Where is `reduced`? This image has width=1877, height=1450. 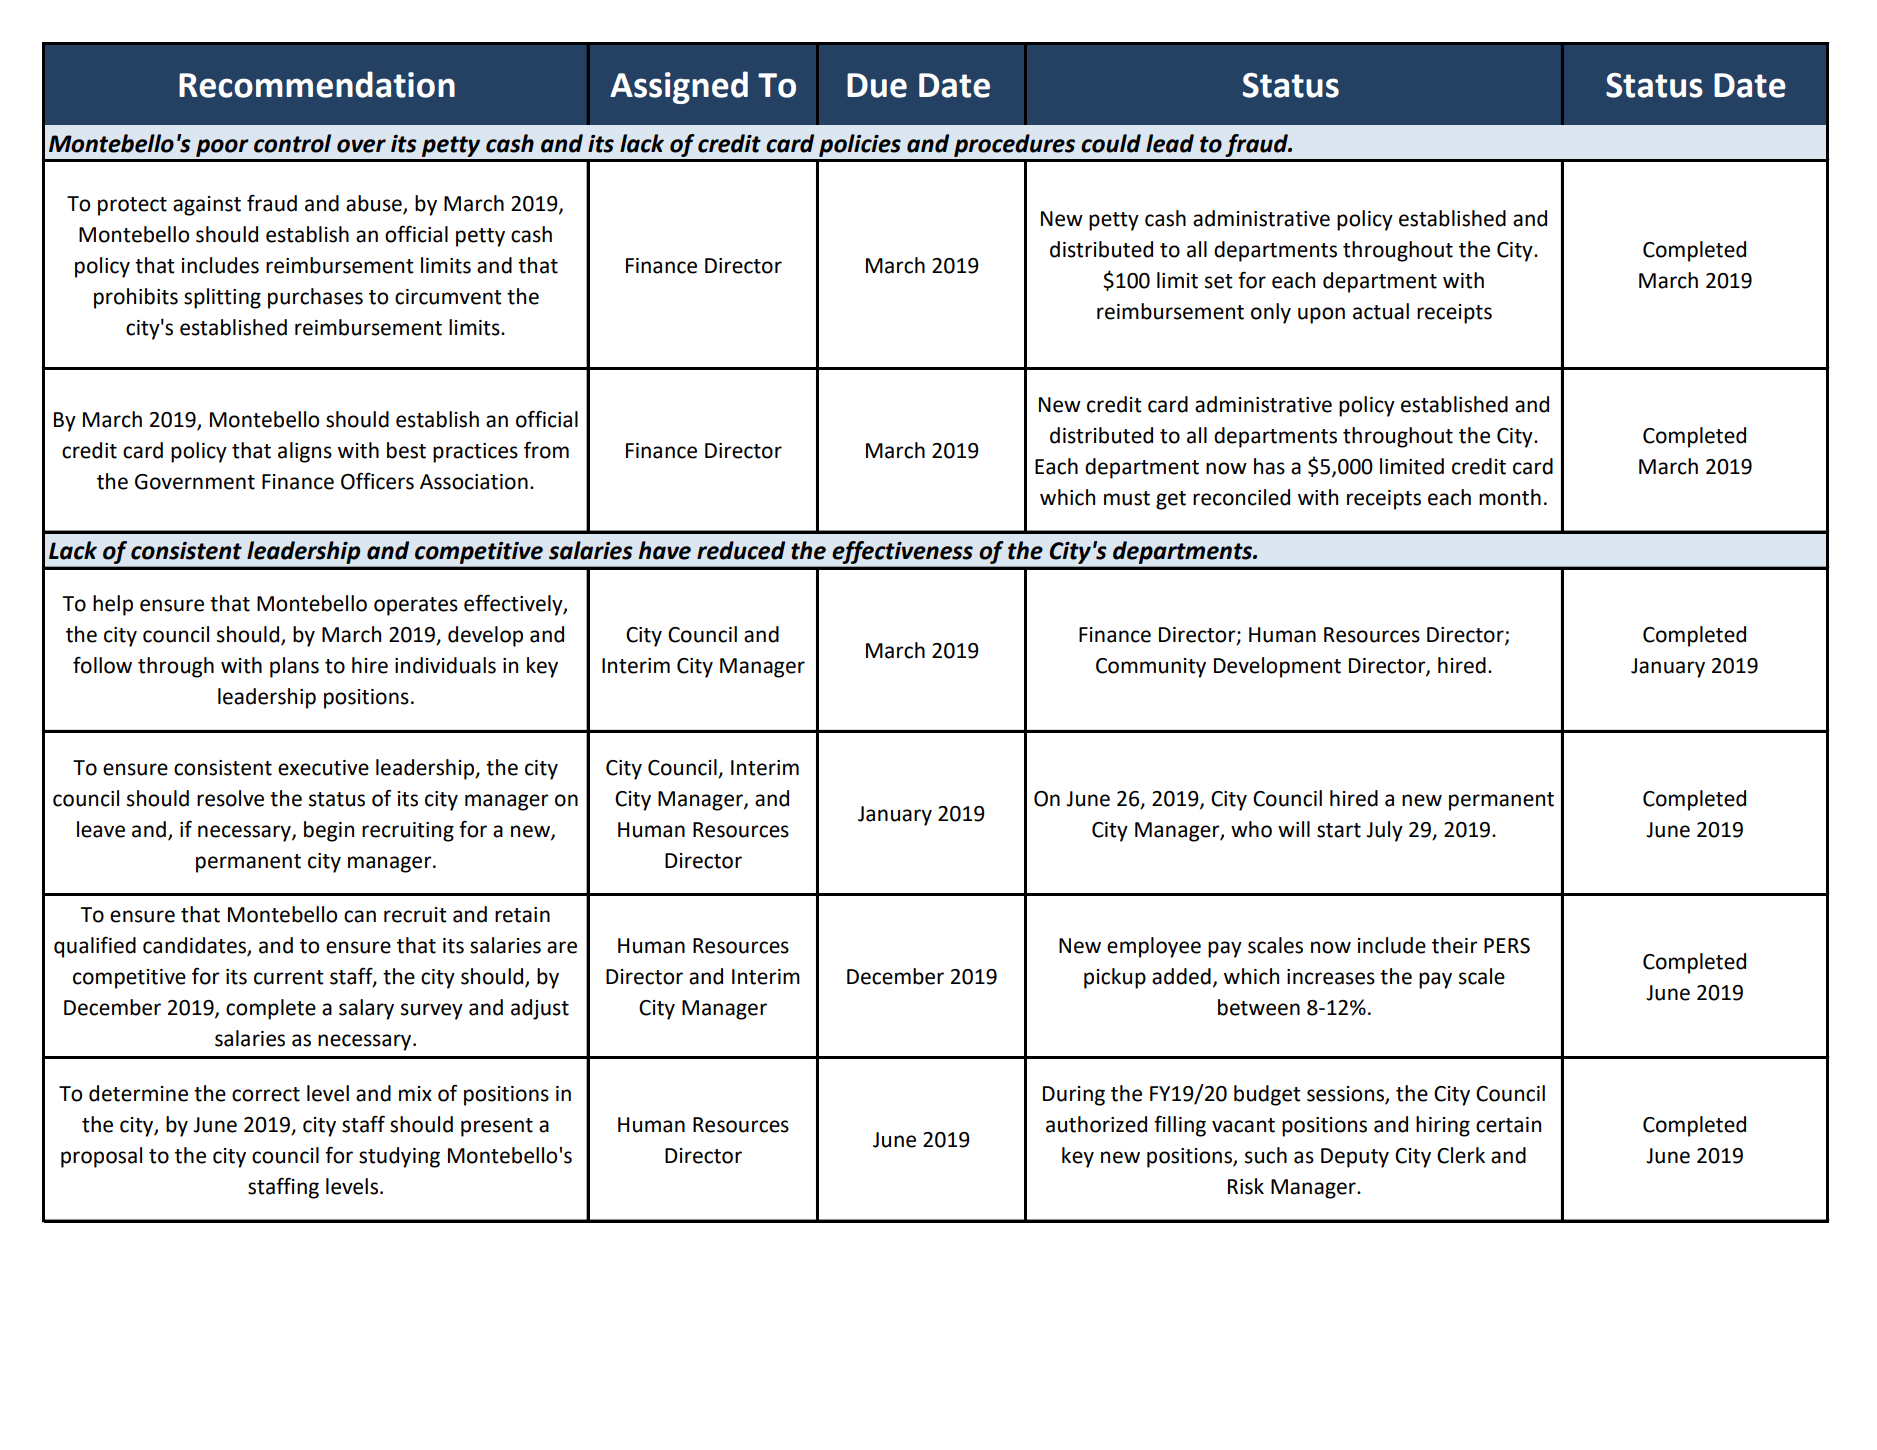 reduced is located at coordinates (741, 550).
